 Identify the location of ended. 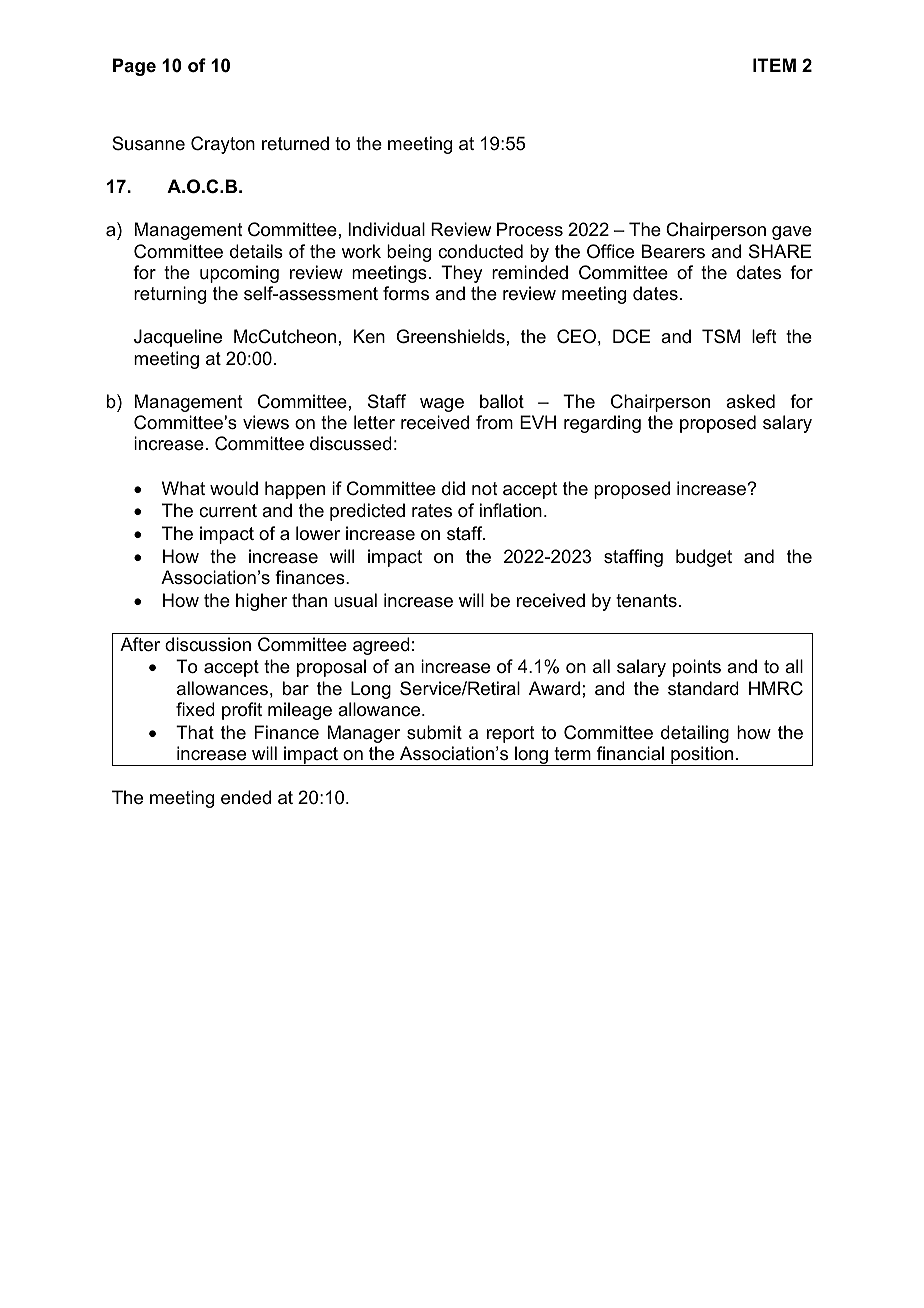
(246, 797).
